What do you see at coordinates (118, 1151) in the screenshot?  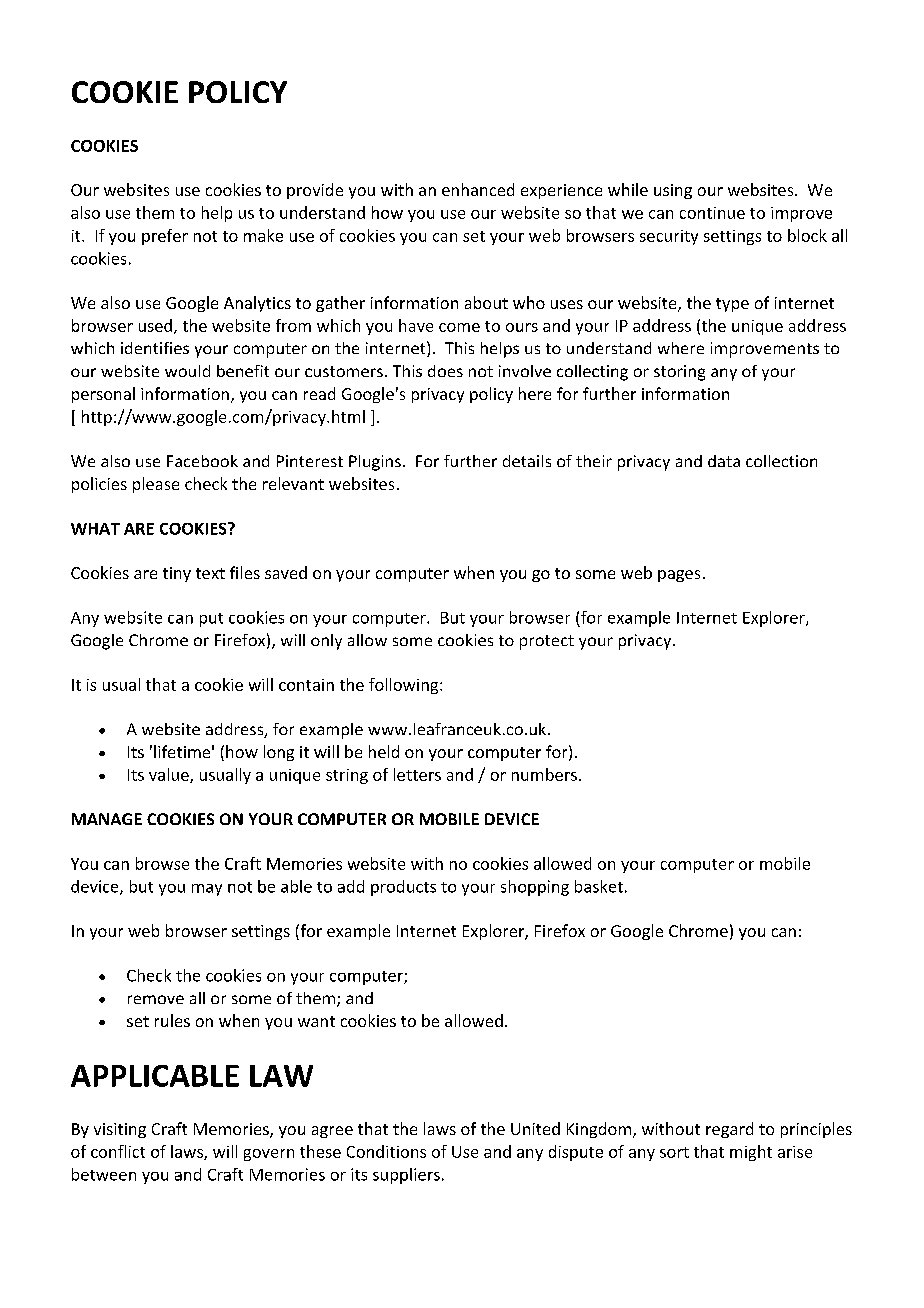 I see `conflict` at bounding box center [118, 1151].
